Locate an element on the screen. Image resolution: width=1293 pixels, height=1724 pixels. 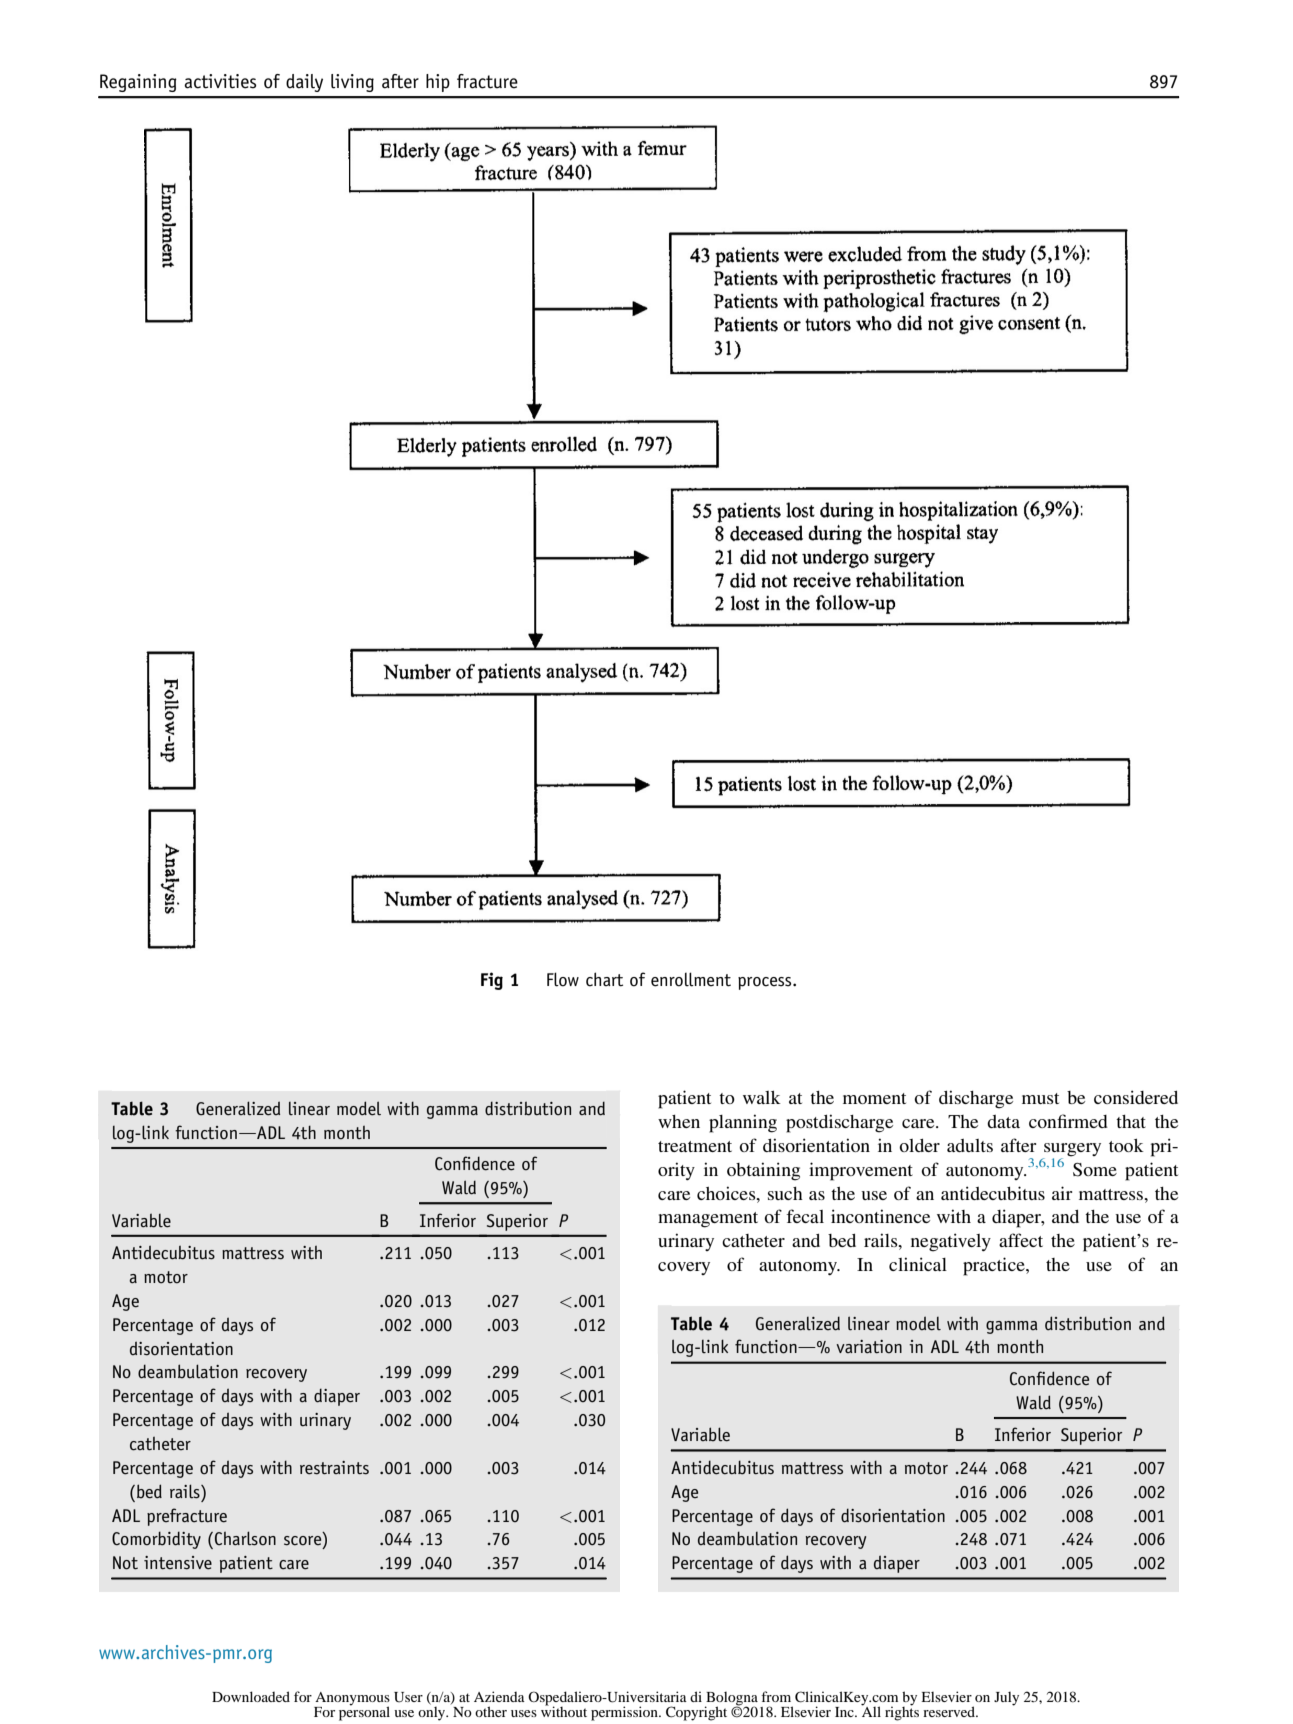
practice is located at coordinates (995, 1266).
